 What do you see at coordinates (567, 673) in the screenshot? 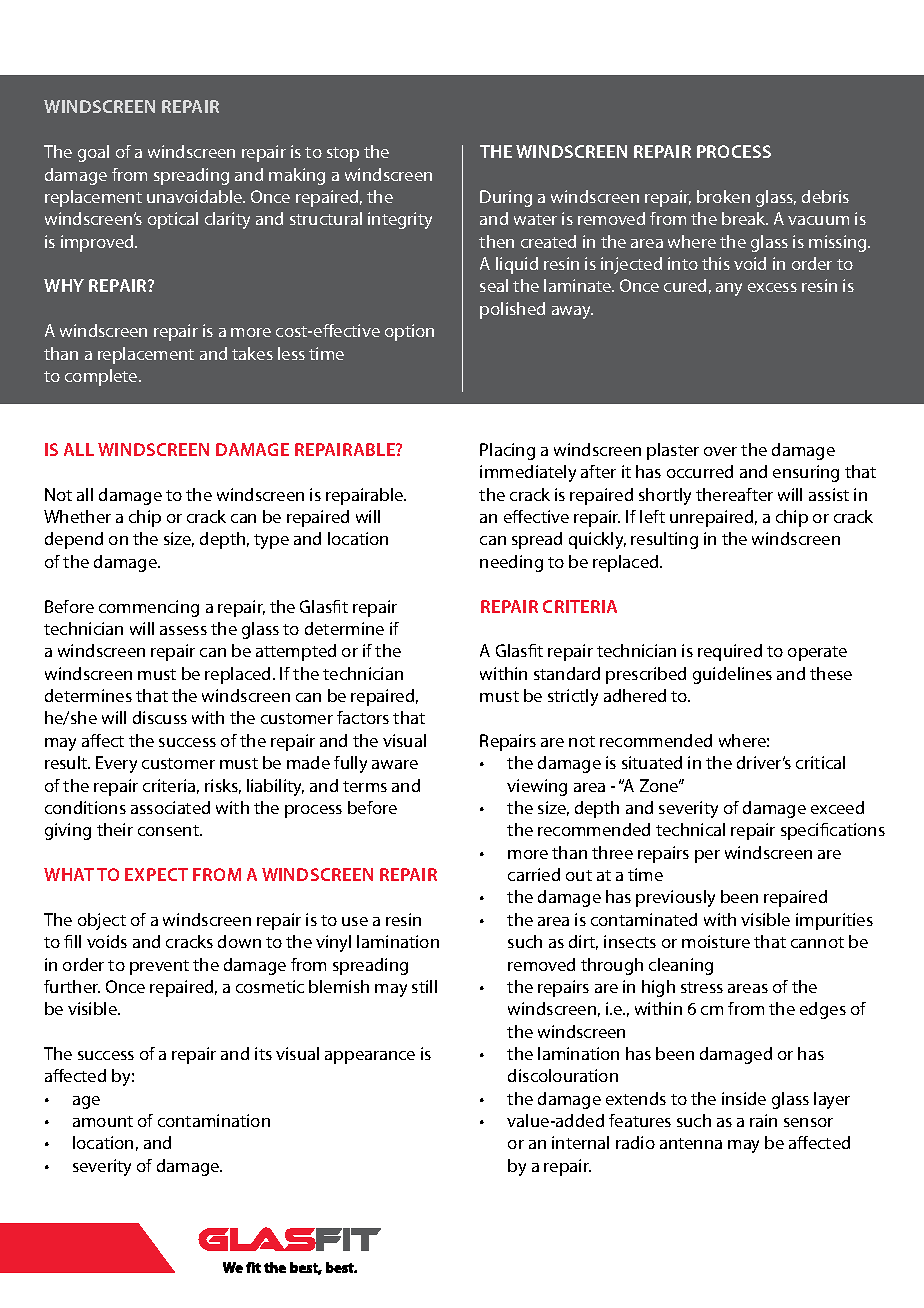
I see `standard` at bounding box center [567, 673].
